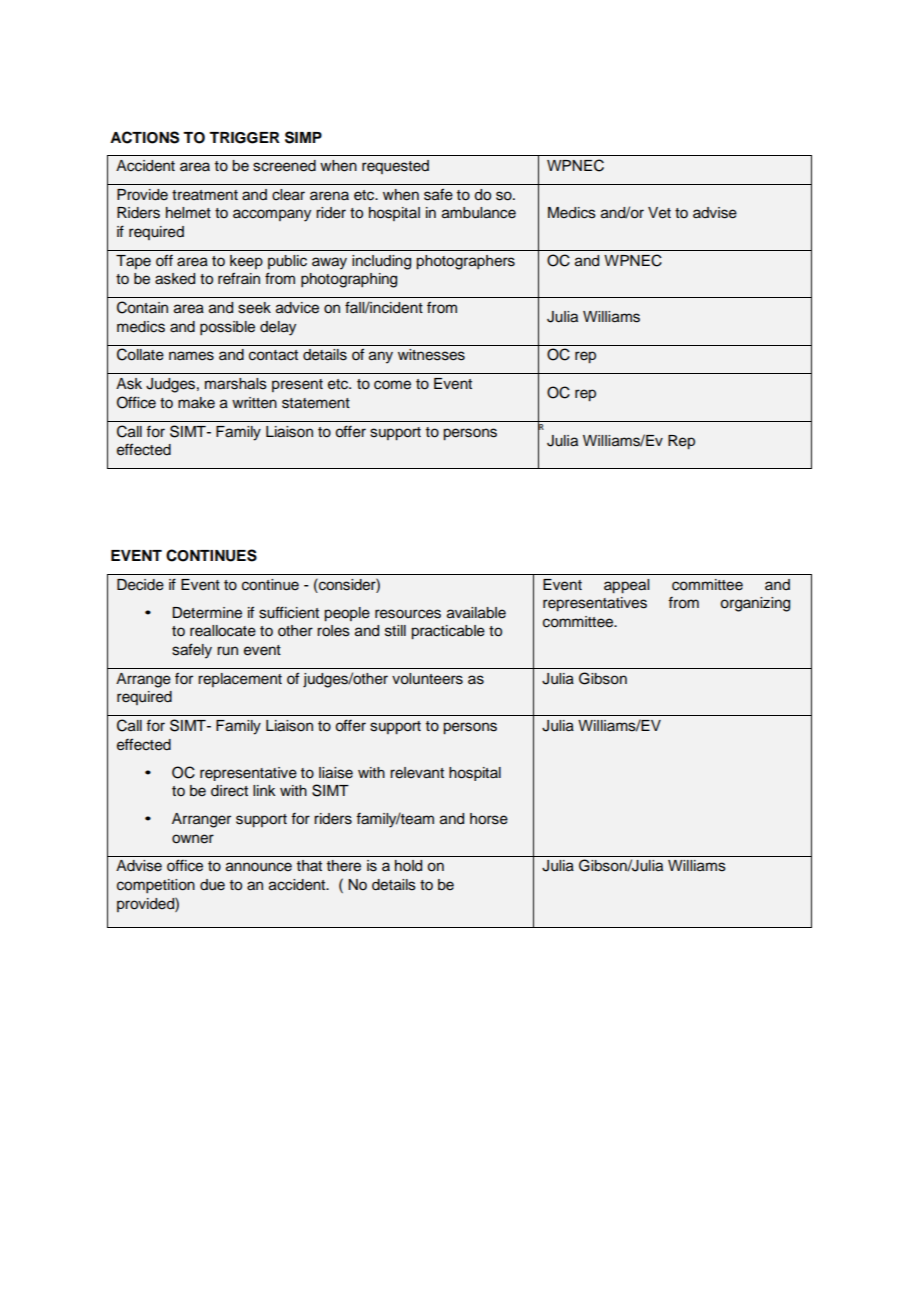 The height and width of the screenshot is (1307, 924). I want to click on practicable, so click(448, 632).
